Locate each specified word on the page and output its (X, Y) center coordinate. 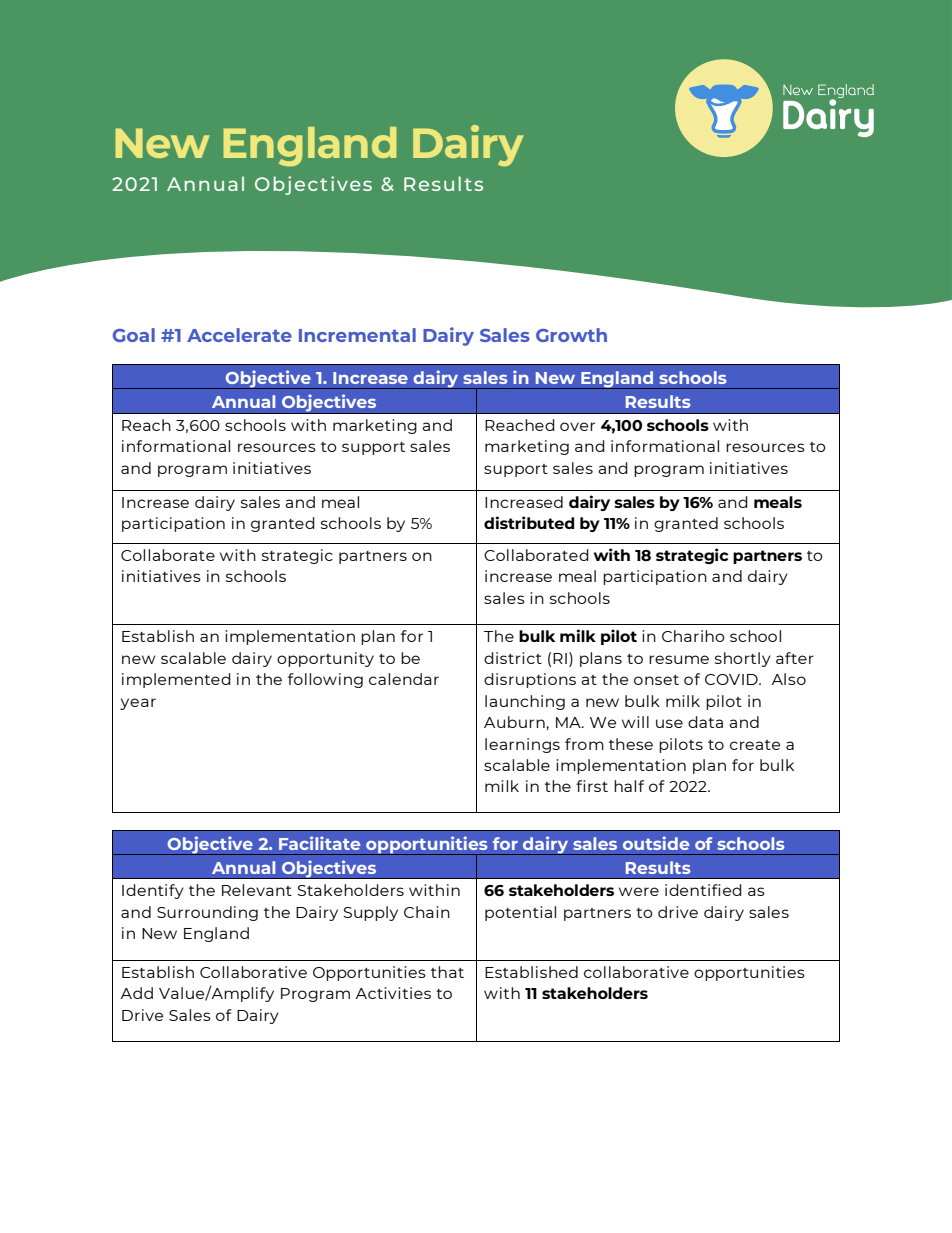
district (513, 658)
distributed (529, 522)
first (592, 786)
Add (136, 993)
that (447, 972)
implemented (176, 680)
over (577, 426)
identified (703, 890)
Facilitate (319, 843)
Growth (571, 335)
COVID (732, 679)
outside (656, 843)
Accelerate (239, 335)
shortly (743, 659)
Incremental (357, 335)
